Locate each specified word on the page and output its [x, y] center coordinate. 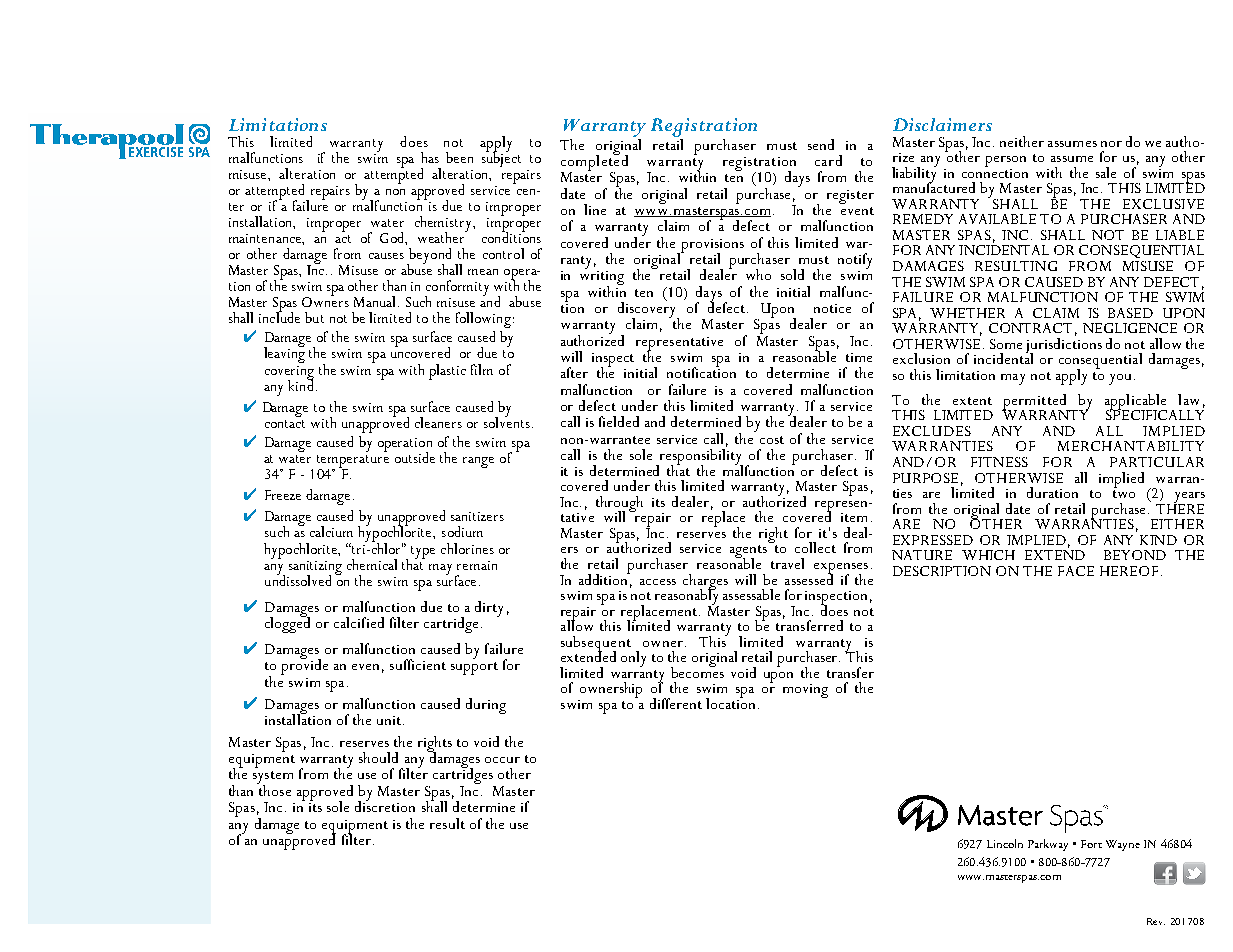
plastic [447, 372]
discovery [648, 310]
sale [1106, 172]
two [1124, 494]
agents [748, 553]
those [274, 789]
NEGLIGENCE [1130, 328]
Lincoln [1005, 843]
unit [389, 720]
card [828, 160]
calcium [331, 531]
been [459, 157]
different [676, 703]
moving [805, 691]
